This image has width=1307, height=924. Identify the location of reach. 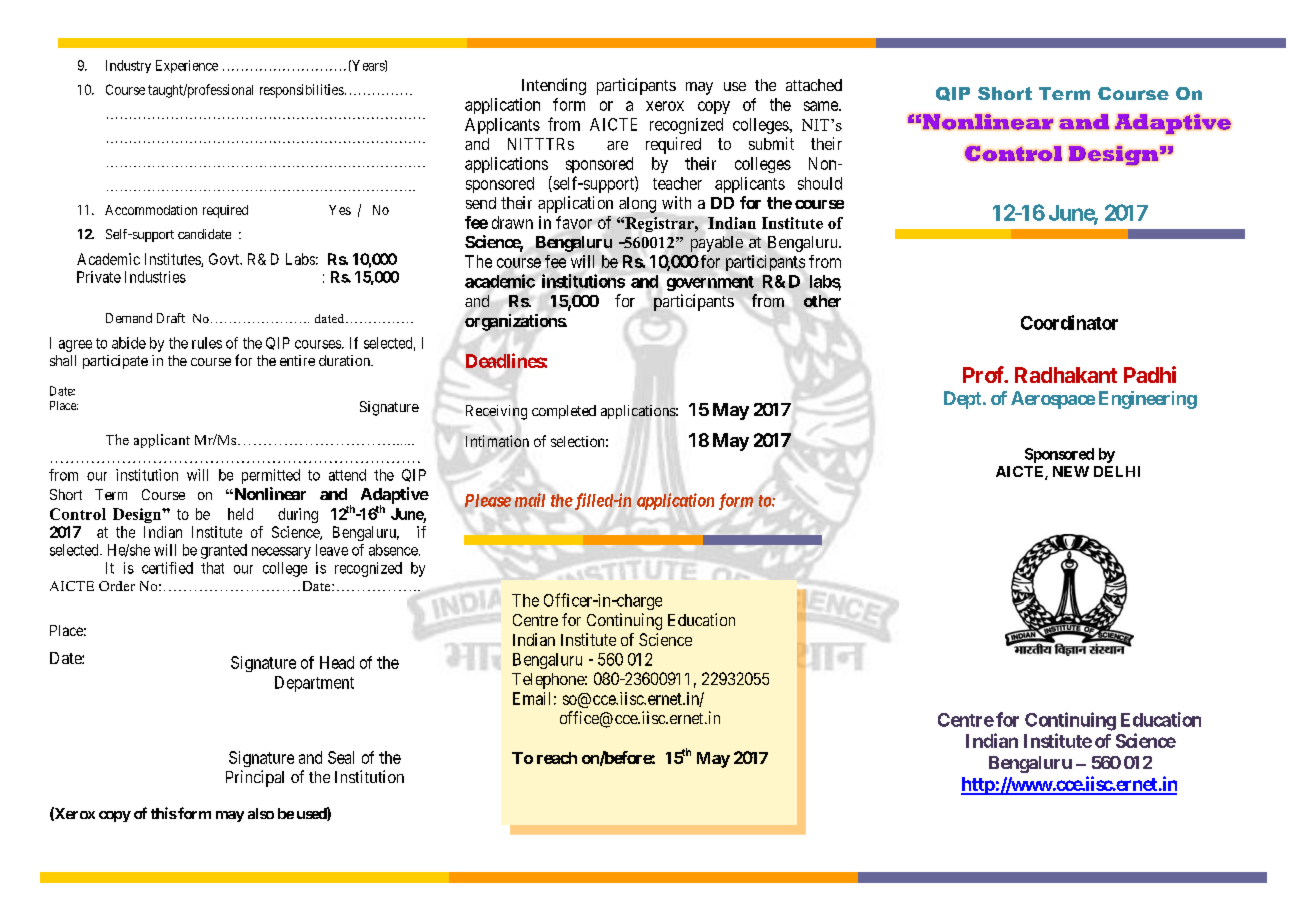
(557, 758).
